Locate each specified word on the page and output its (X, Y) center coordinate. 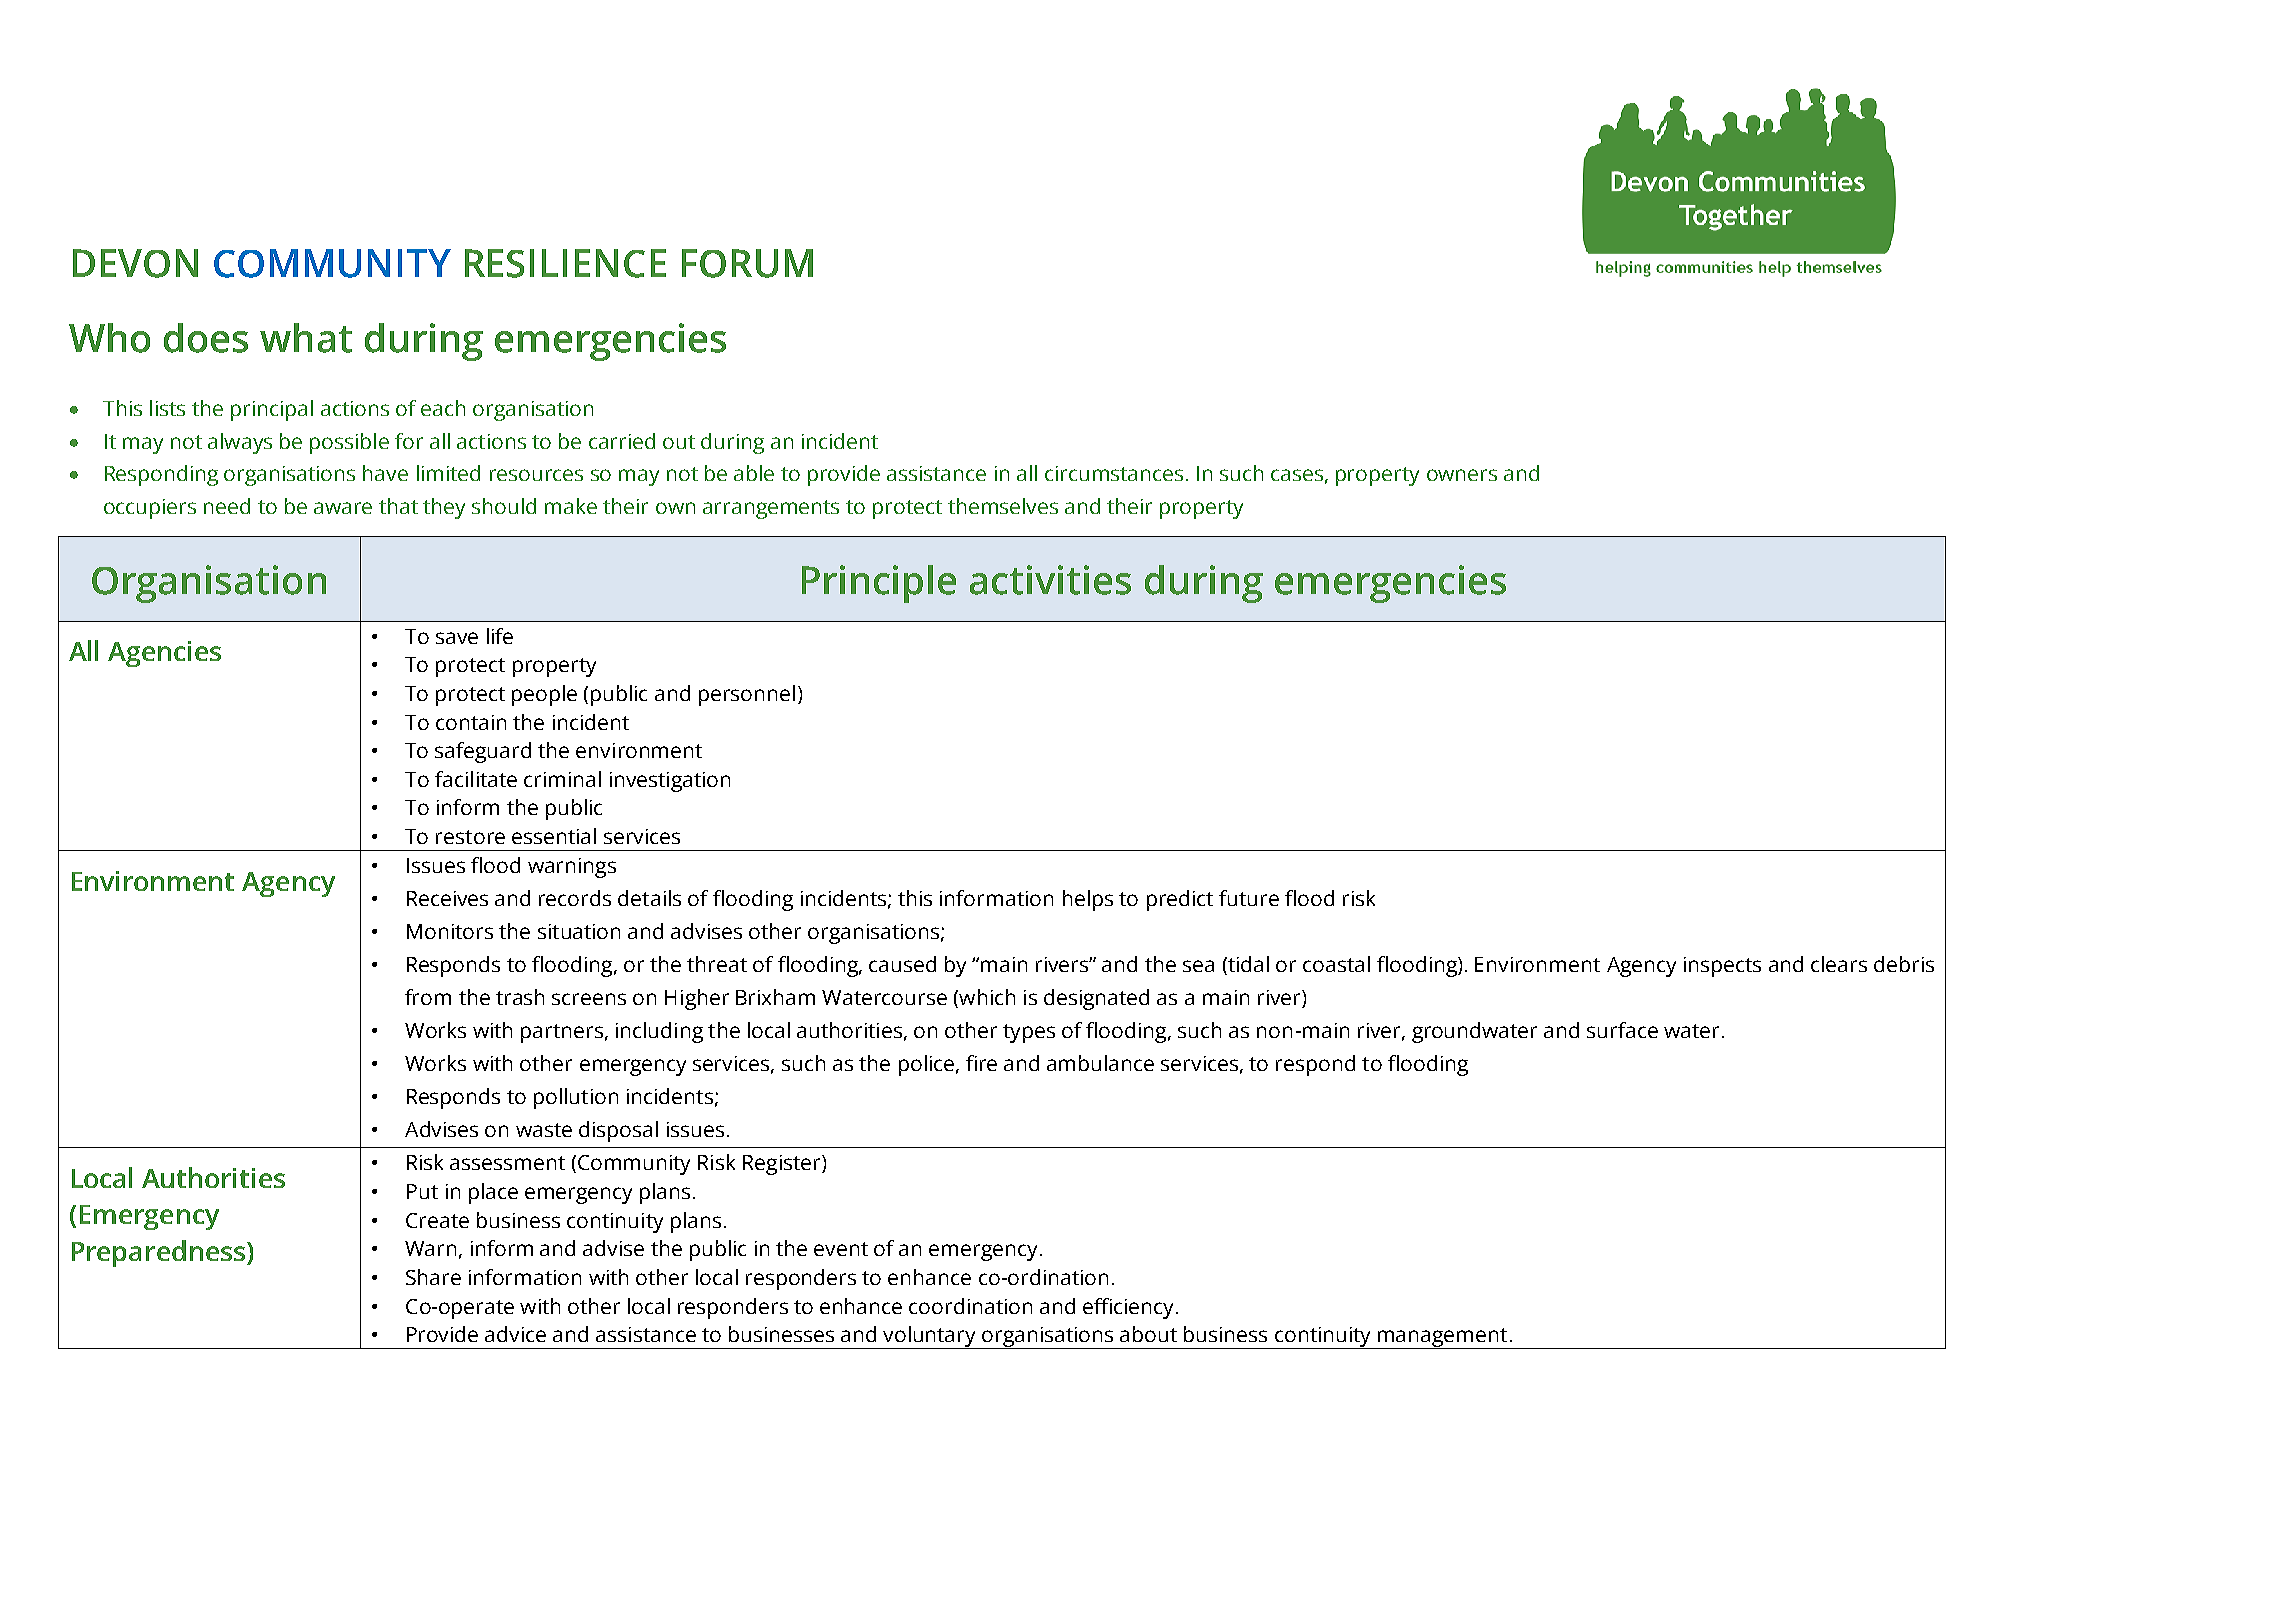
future (1249, 898)
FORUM (747, 263)
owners (1462, 475)
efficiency (1130, 1308)
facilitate (476, 779)
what (306, 338)
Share (433, 1277)
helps (1088, 900)
